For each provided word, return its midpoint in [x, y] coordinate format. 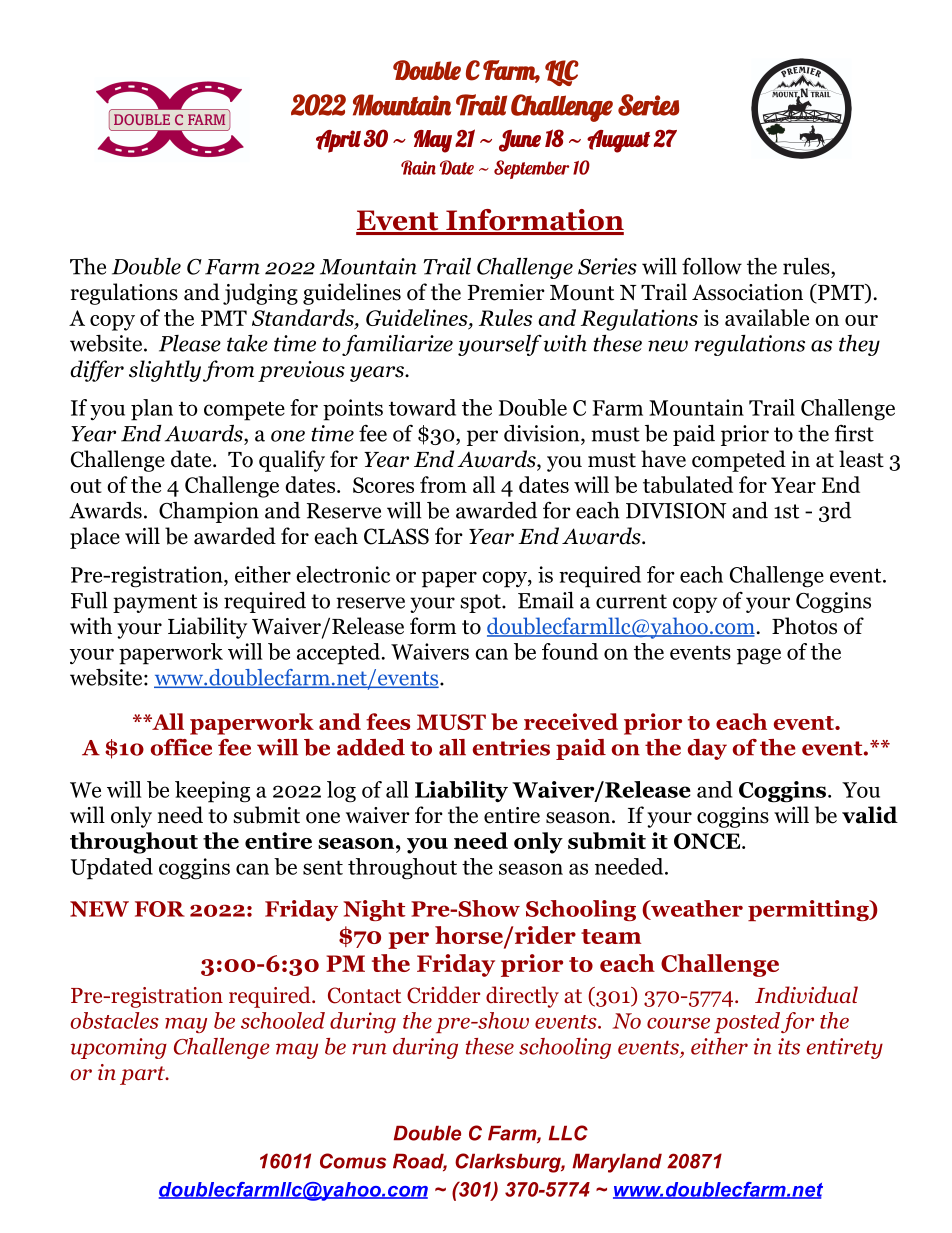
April [338, 141]
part [143, 1075]
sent [323, 867]
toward [422, 407]
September [531, 169]
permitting [809, 910]
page [759, 656]
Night [374, 910]
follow [712, 266]
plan [152, 410]
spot [481, 603]
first [854, 433]
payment [155, 603]
